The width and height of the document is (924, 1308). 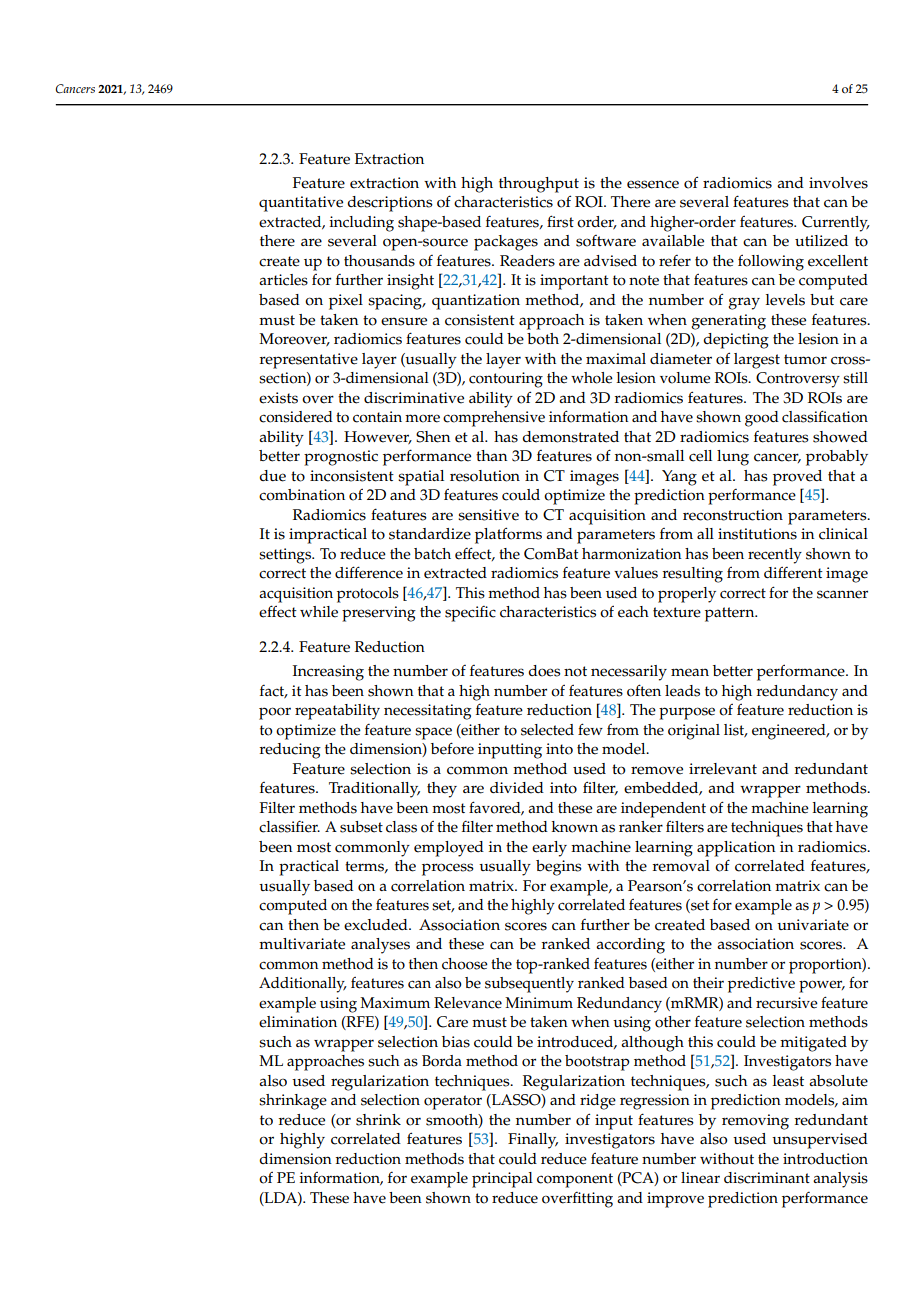 I want to click on utilized, so click(x=821, y=241).
